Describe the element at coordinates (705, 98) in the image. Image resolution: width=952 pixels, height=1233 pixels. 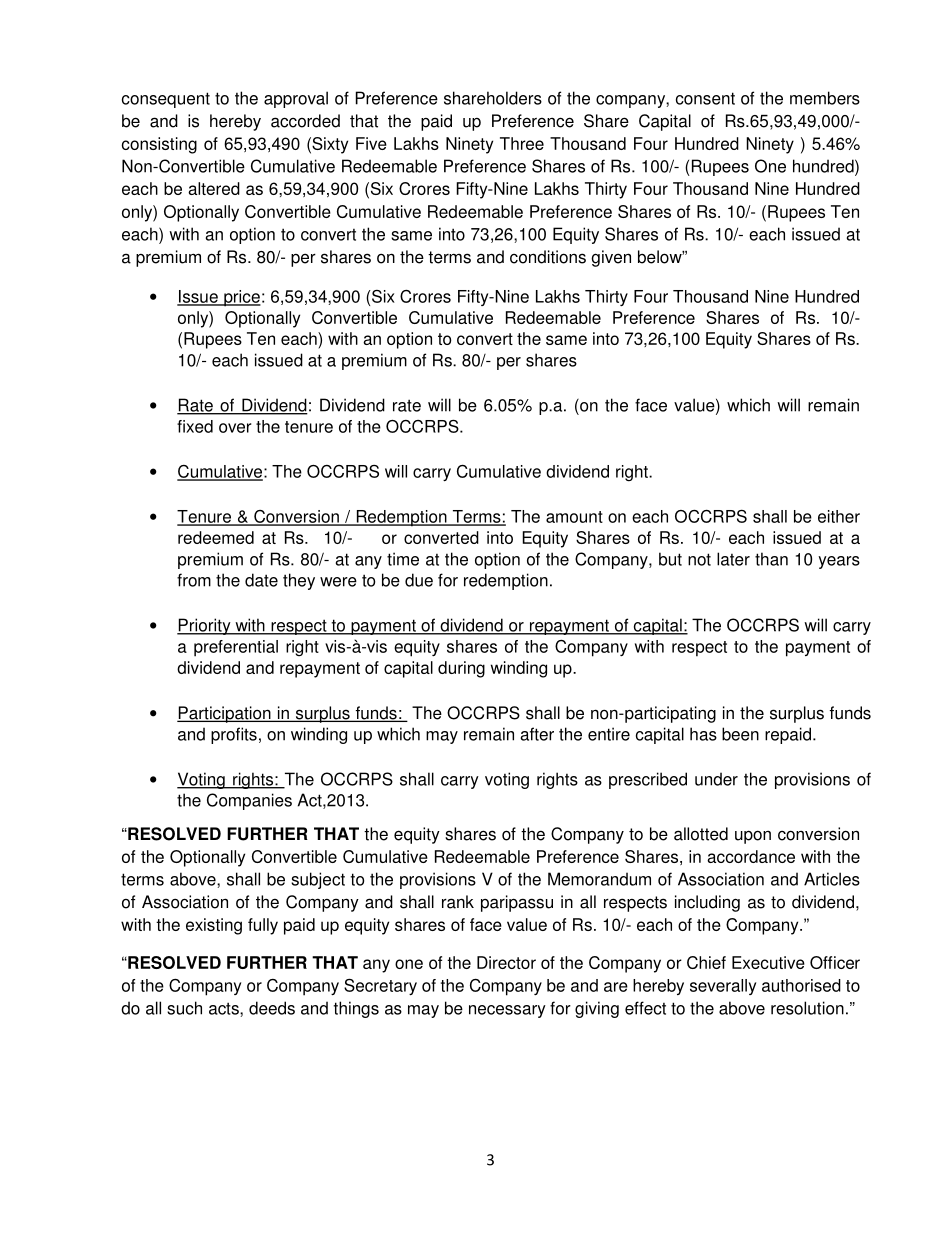
I see `consent` at that location.
